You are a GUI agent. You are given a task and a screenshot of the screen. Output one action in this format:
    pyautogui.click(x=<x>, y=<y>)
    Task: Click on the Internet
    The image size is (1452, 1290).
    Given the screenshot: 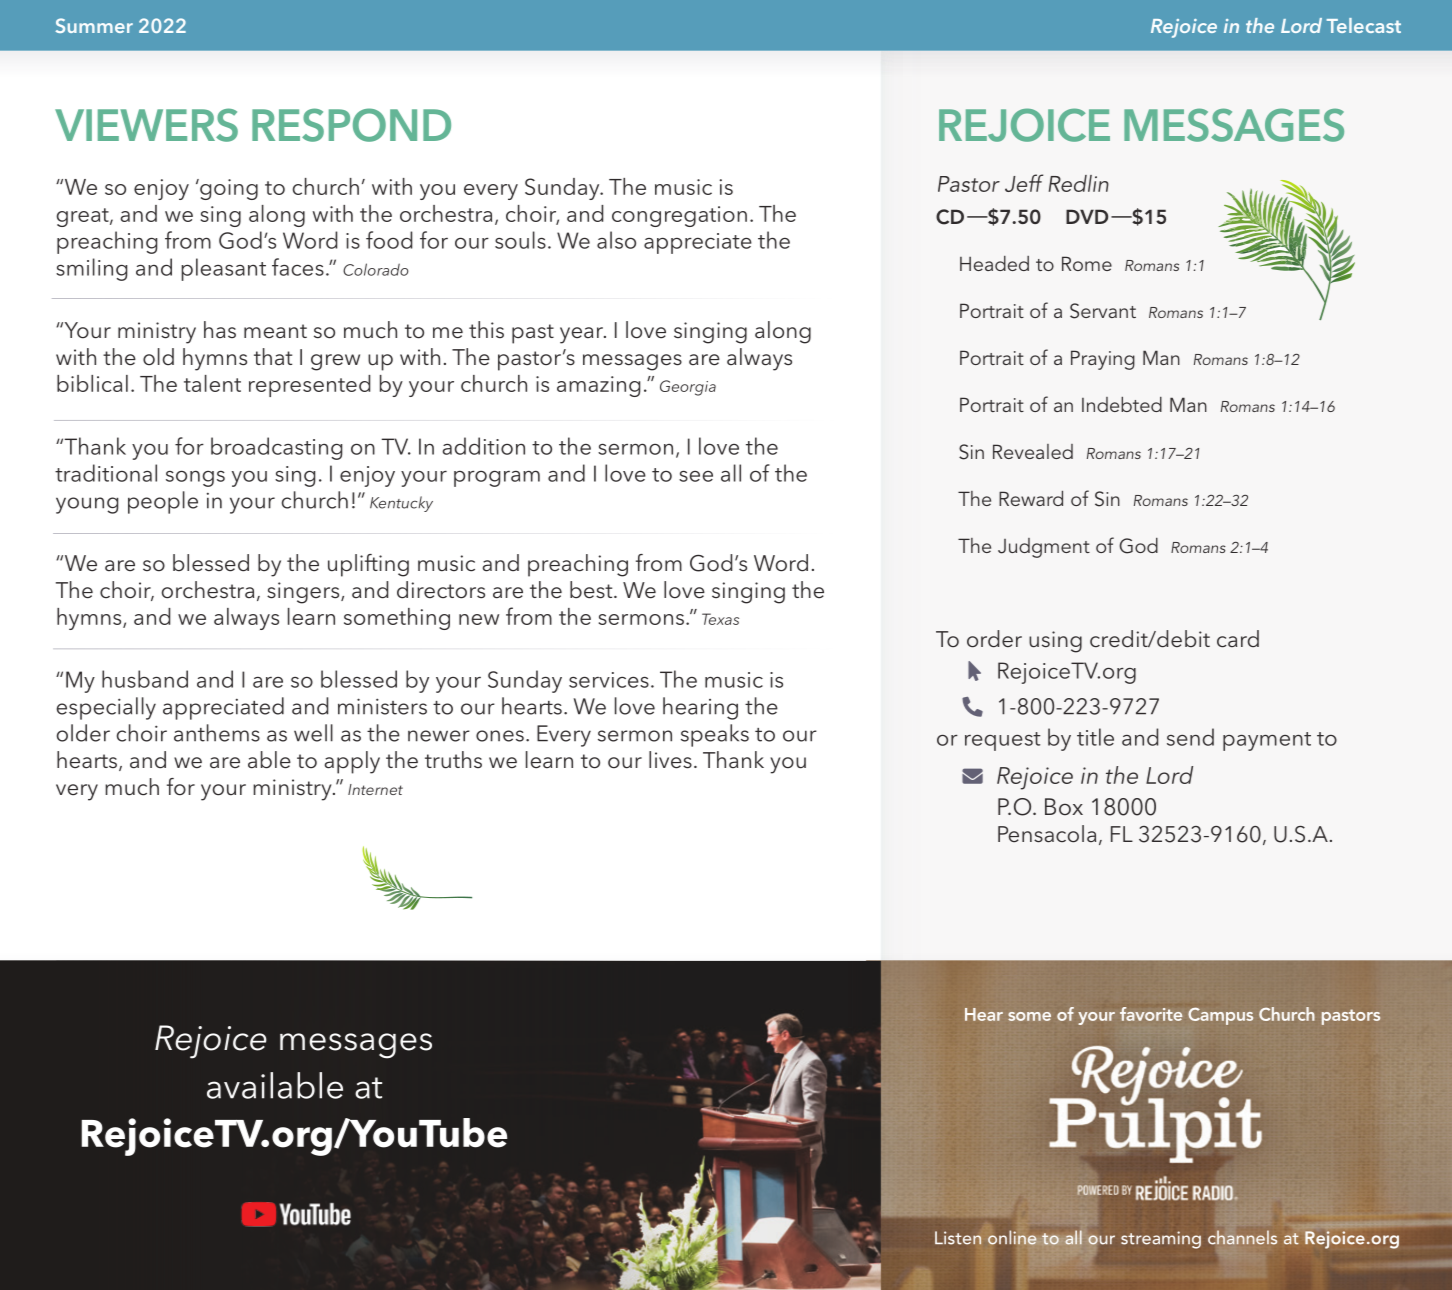 What is the action you would take?
    pyautogui.click(x=375, y=789)
